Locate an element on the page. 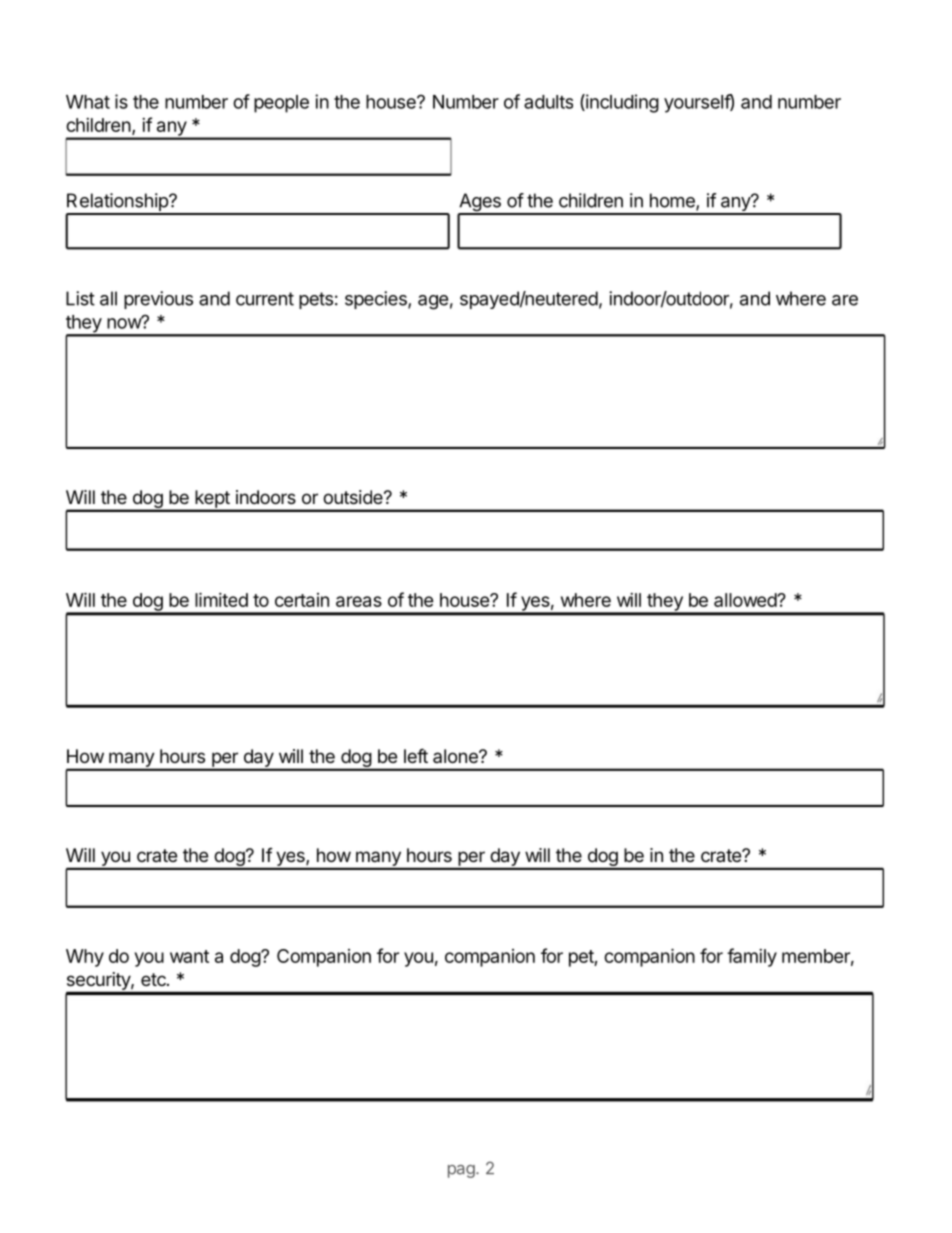 This page has width=952, height=1233. family is located at coordinates (752, 957).
